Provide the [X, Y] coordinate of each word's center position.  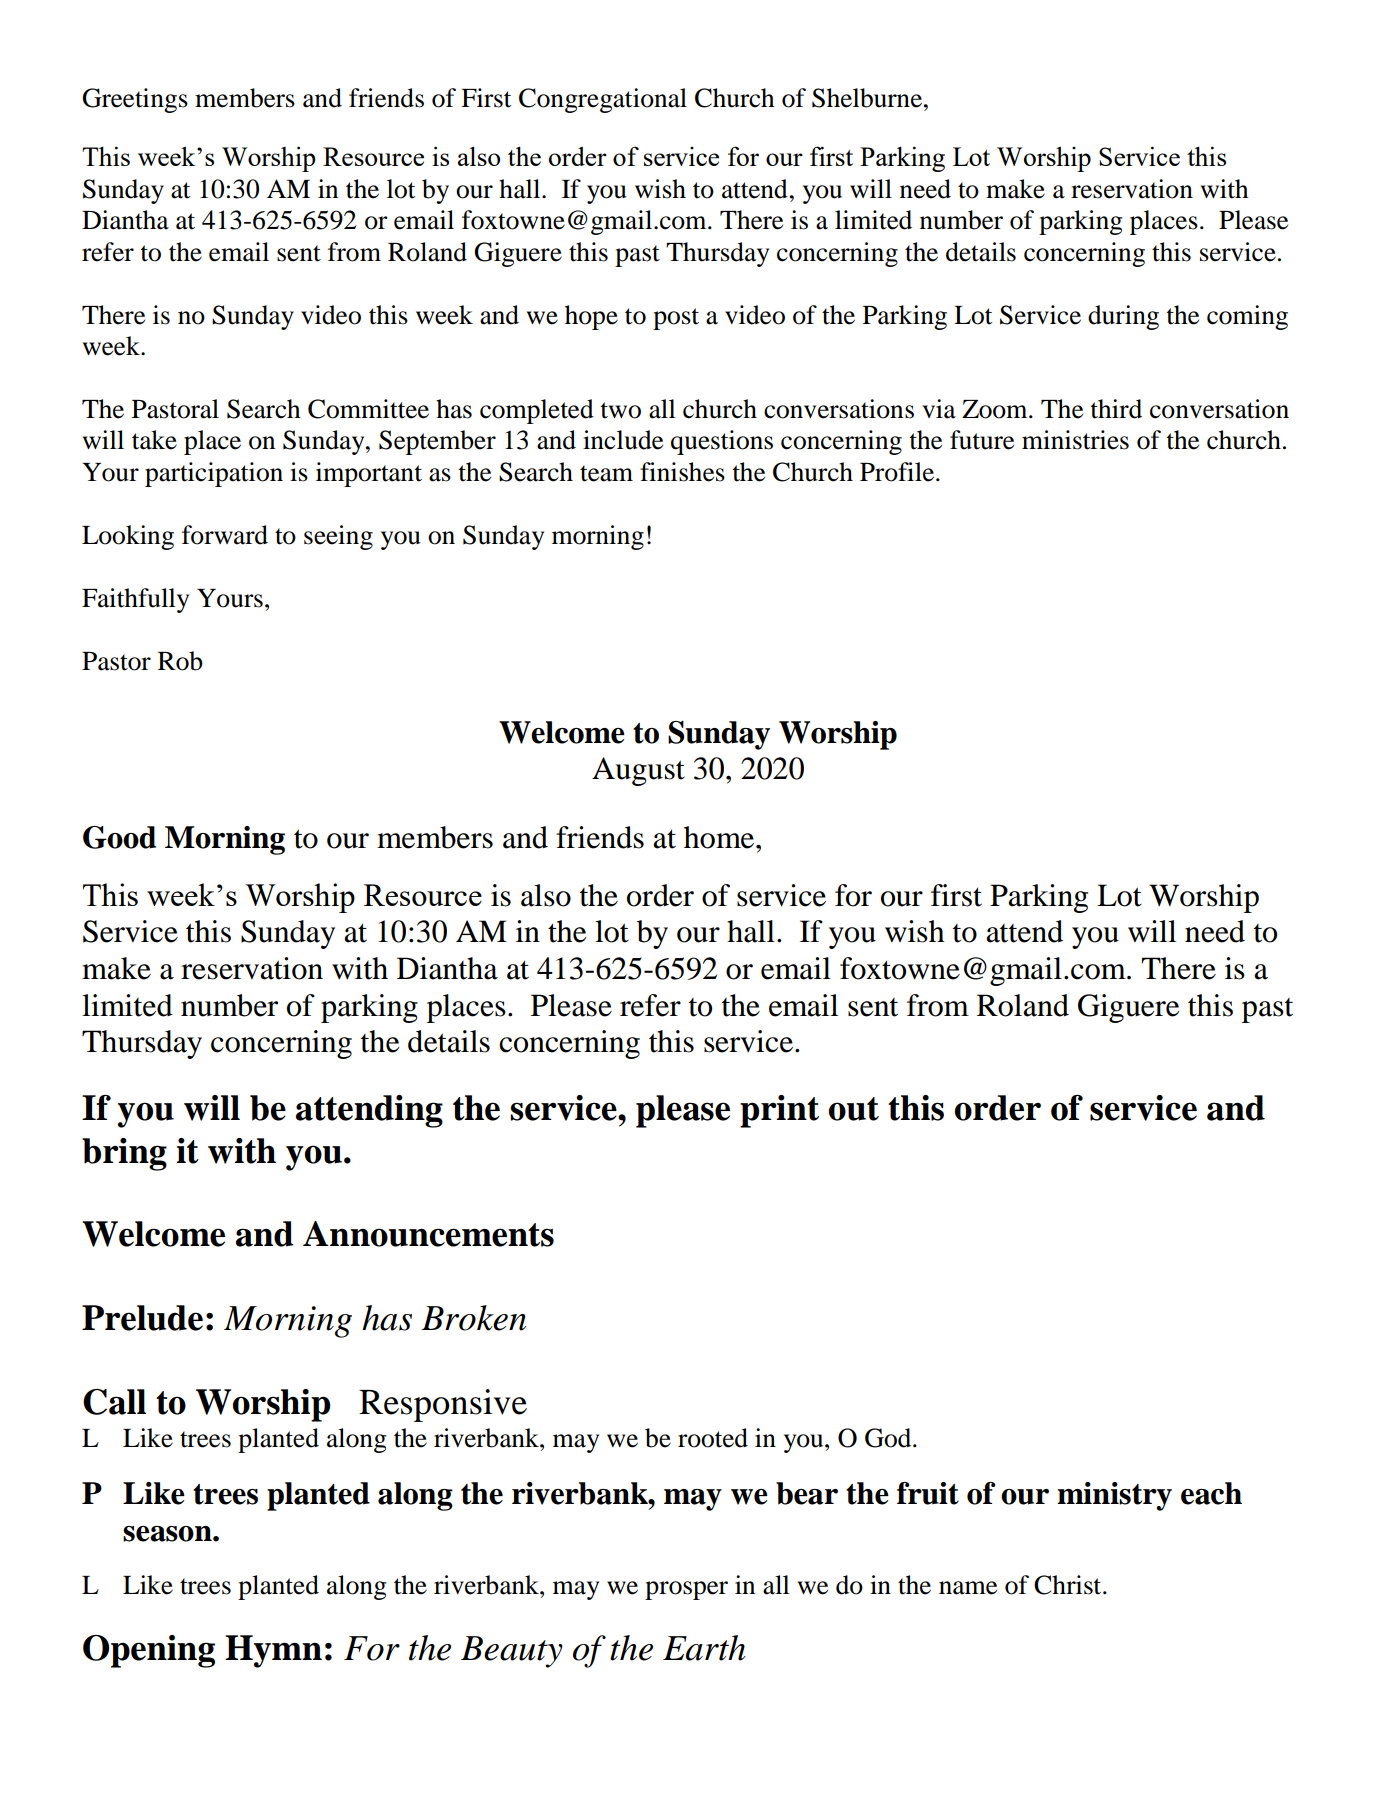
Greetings [135, 100]
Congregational [603, 100]
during [1123, 317]
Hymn [273, 1651]
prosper [686, 1590]
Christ [1069, 1585]
